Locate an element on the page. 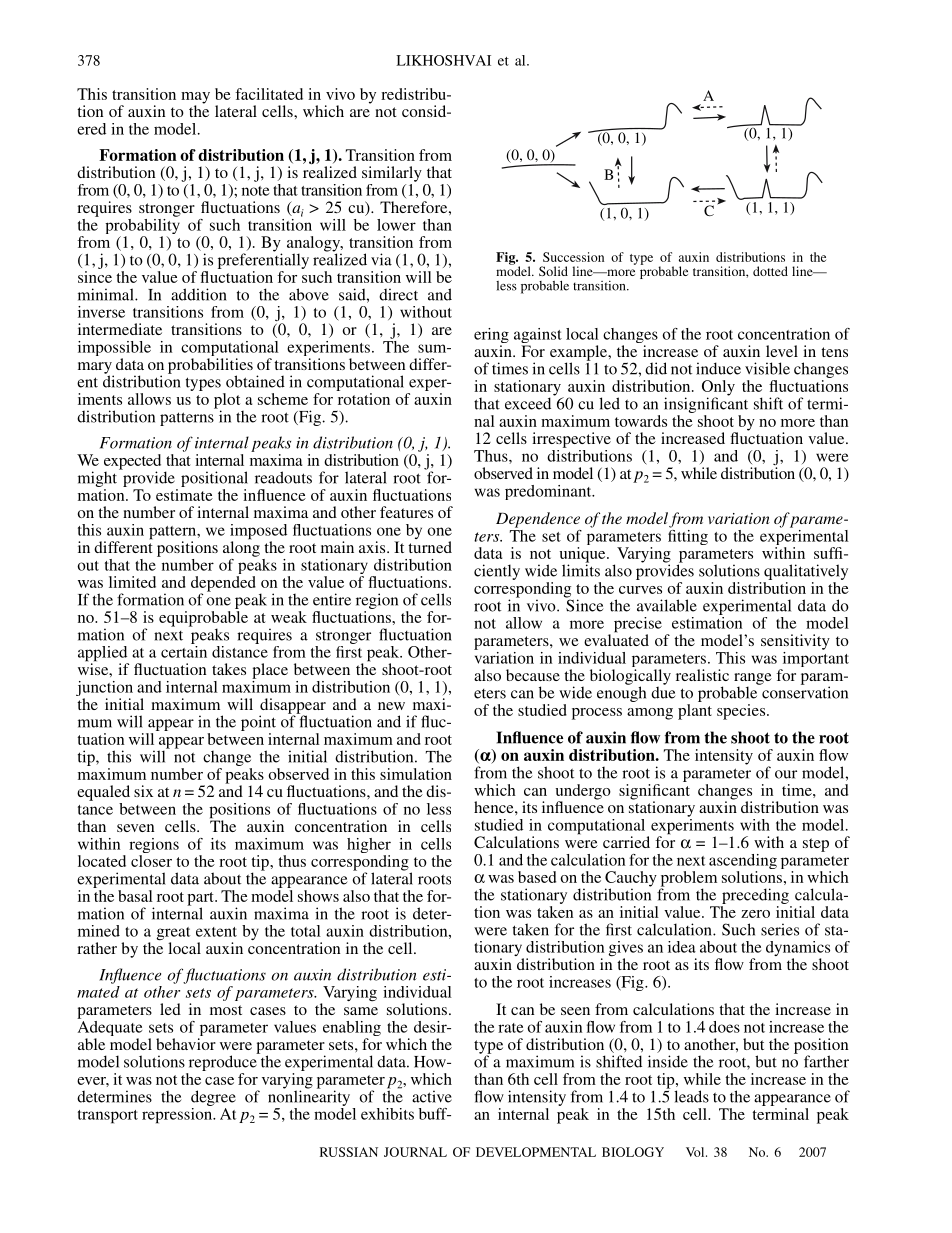 The height and width of the page is (1233, 952). repression is located at coordinates (178, 1114).
